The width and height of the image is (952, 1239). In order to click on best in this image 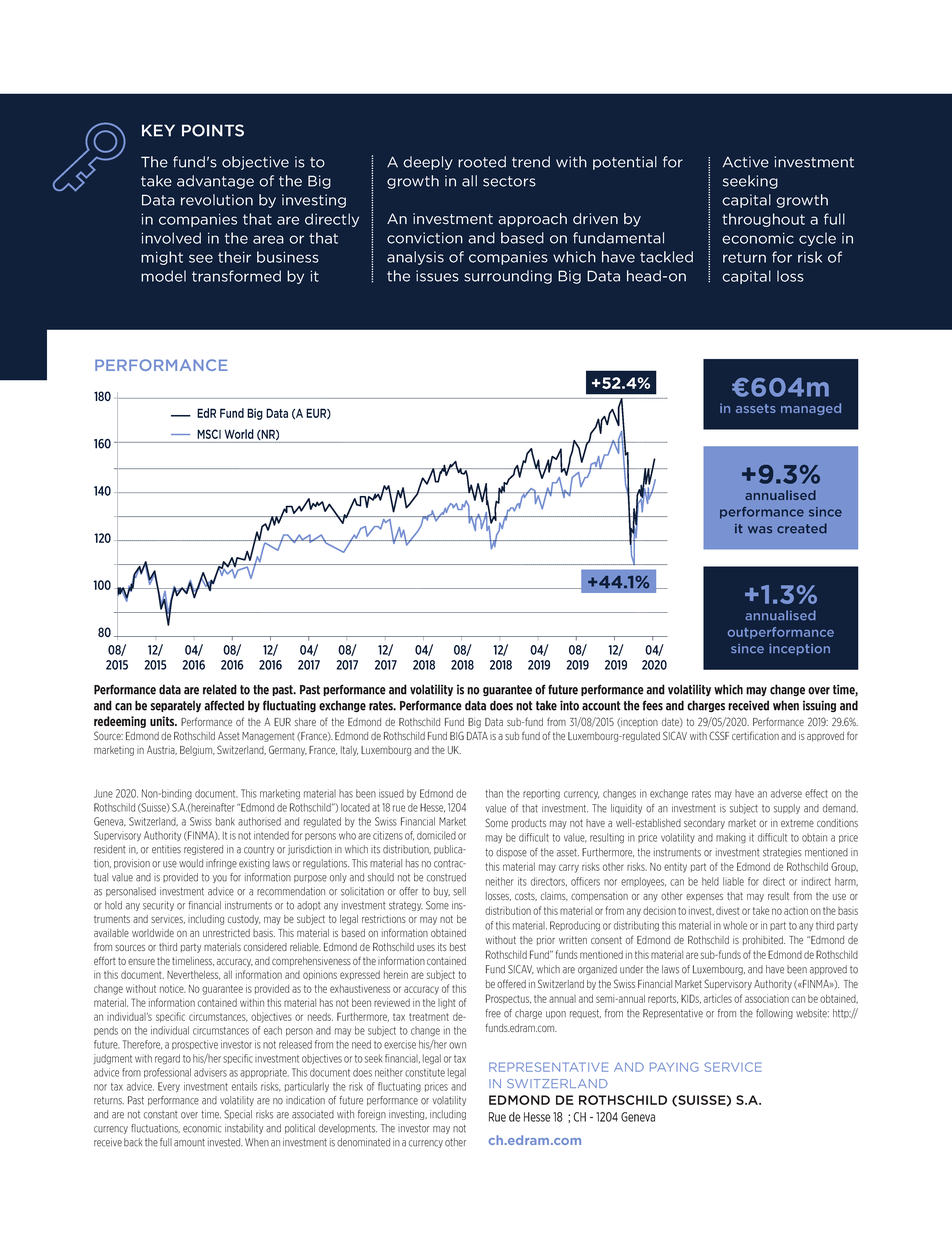, I will do `click(458, 947)`.
